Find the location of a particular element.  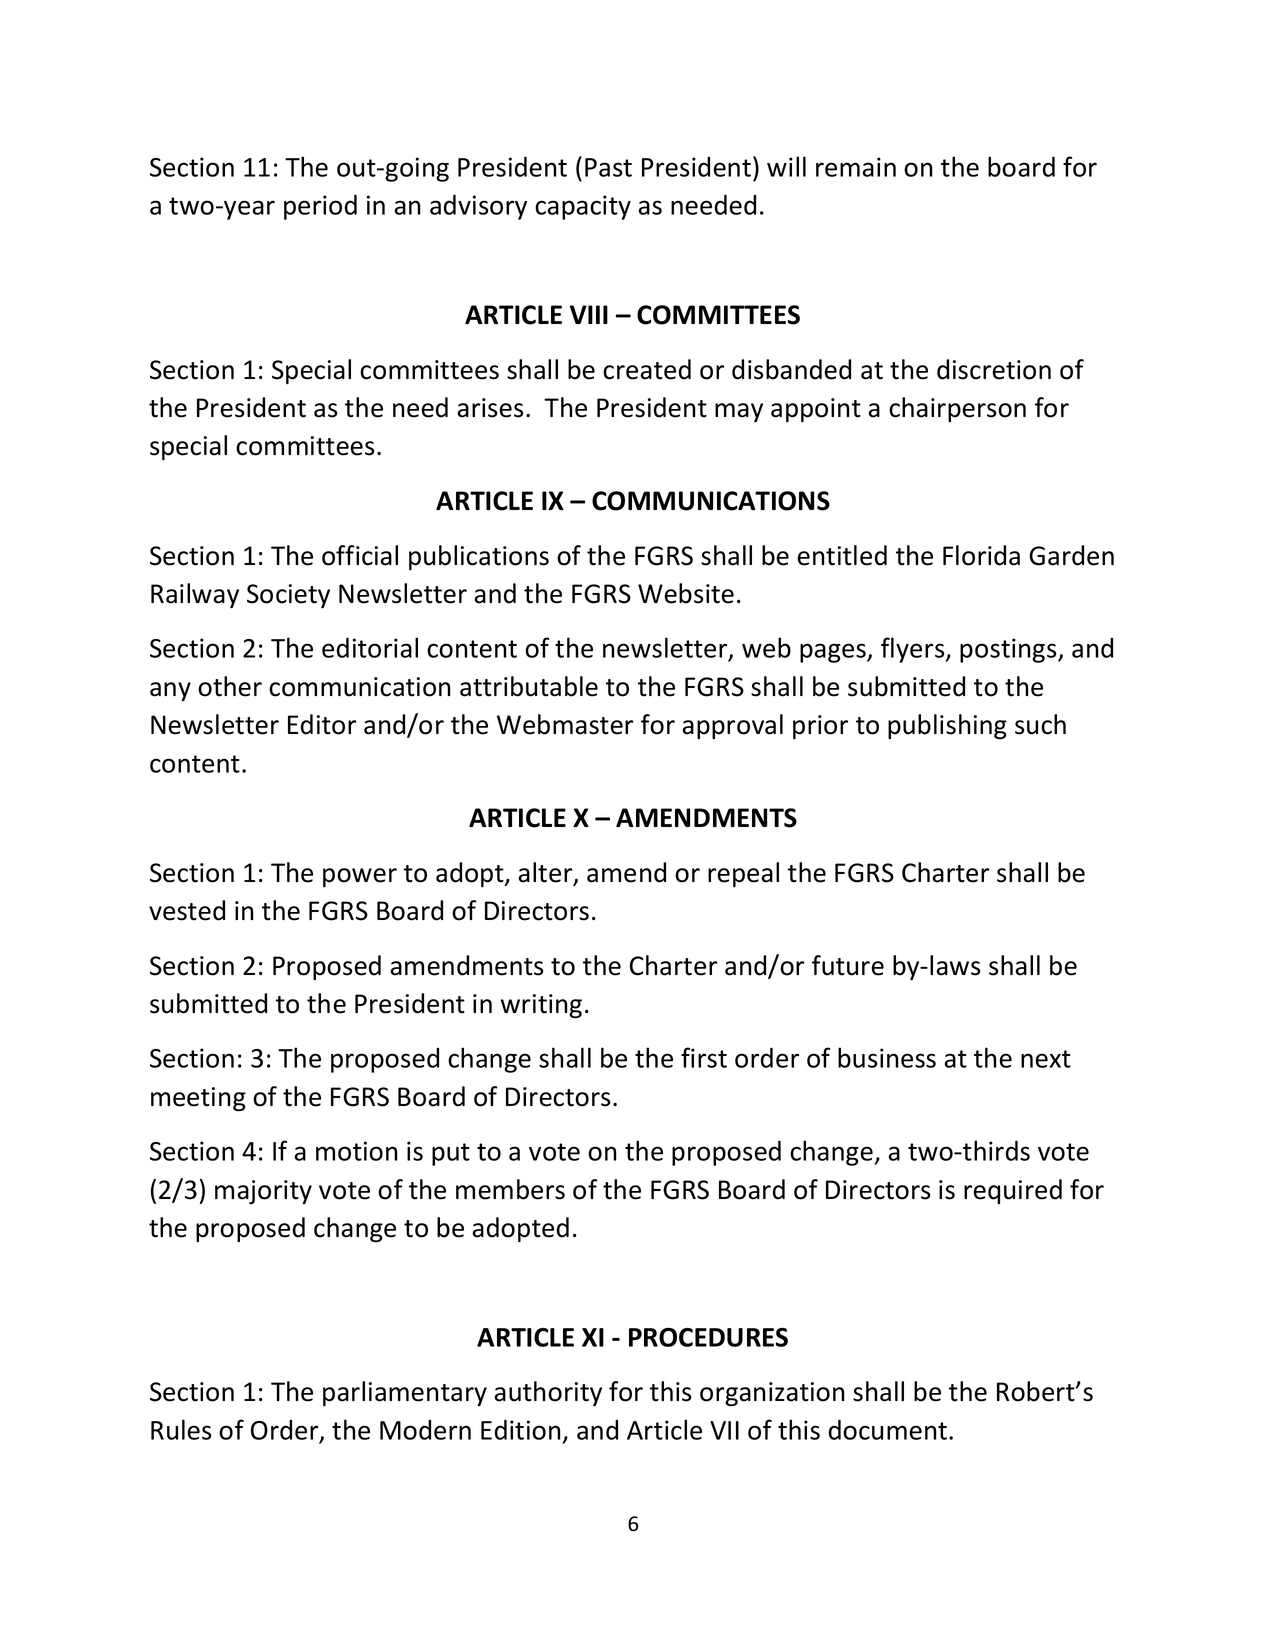

period is located at coordinates (320, 207).
